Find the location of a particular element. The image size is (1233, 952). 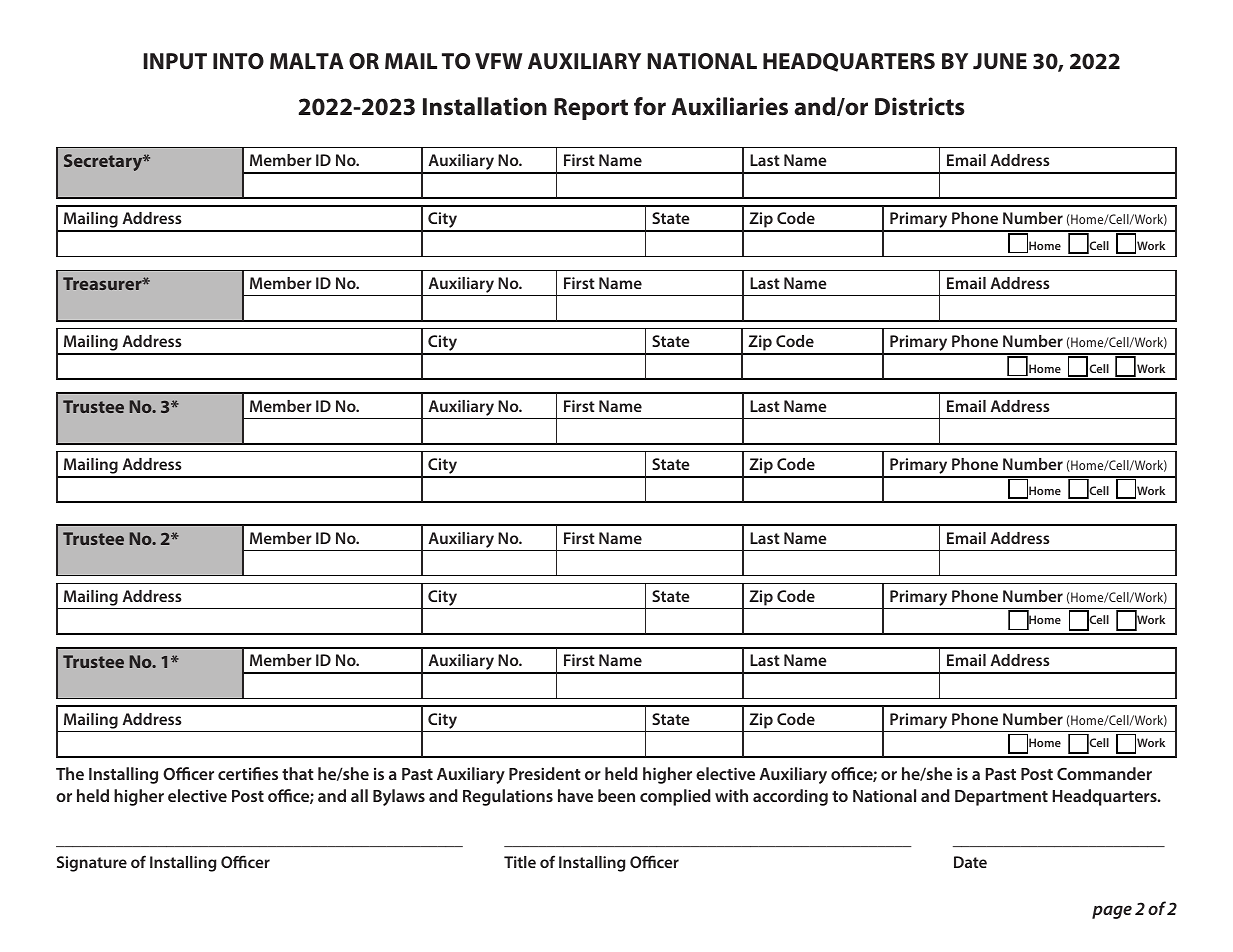

President is located at coordinates (545, 773).
